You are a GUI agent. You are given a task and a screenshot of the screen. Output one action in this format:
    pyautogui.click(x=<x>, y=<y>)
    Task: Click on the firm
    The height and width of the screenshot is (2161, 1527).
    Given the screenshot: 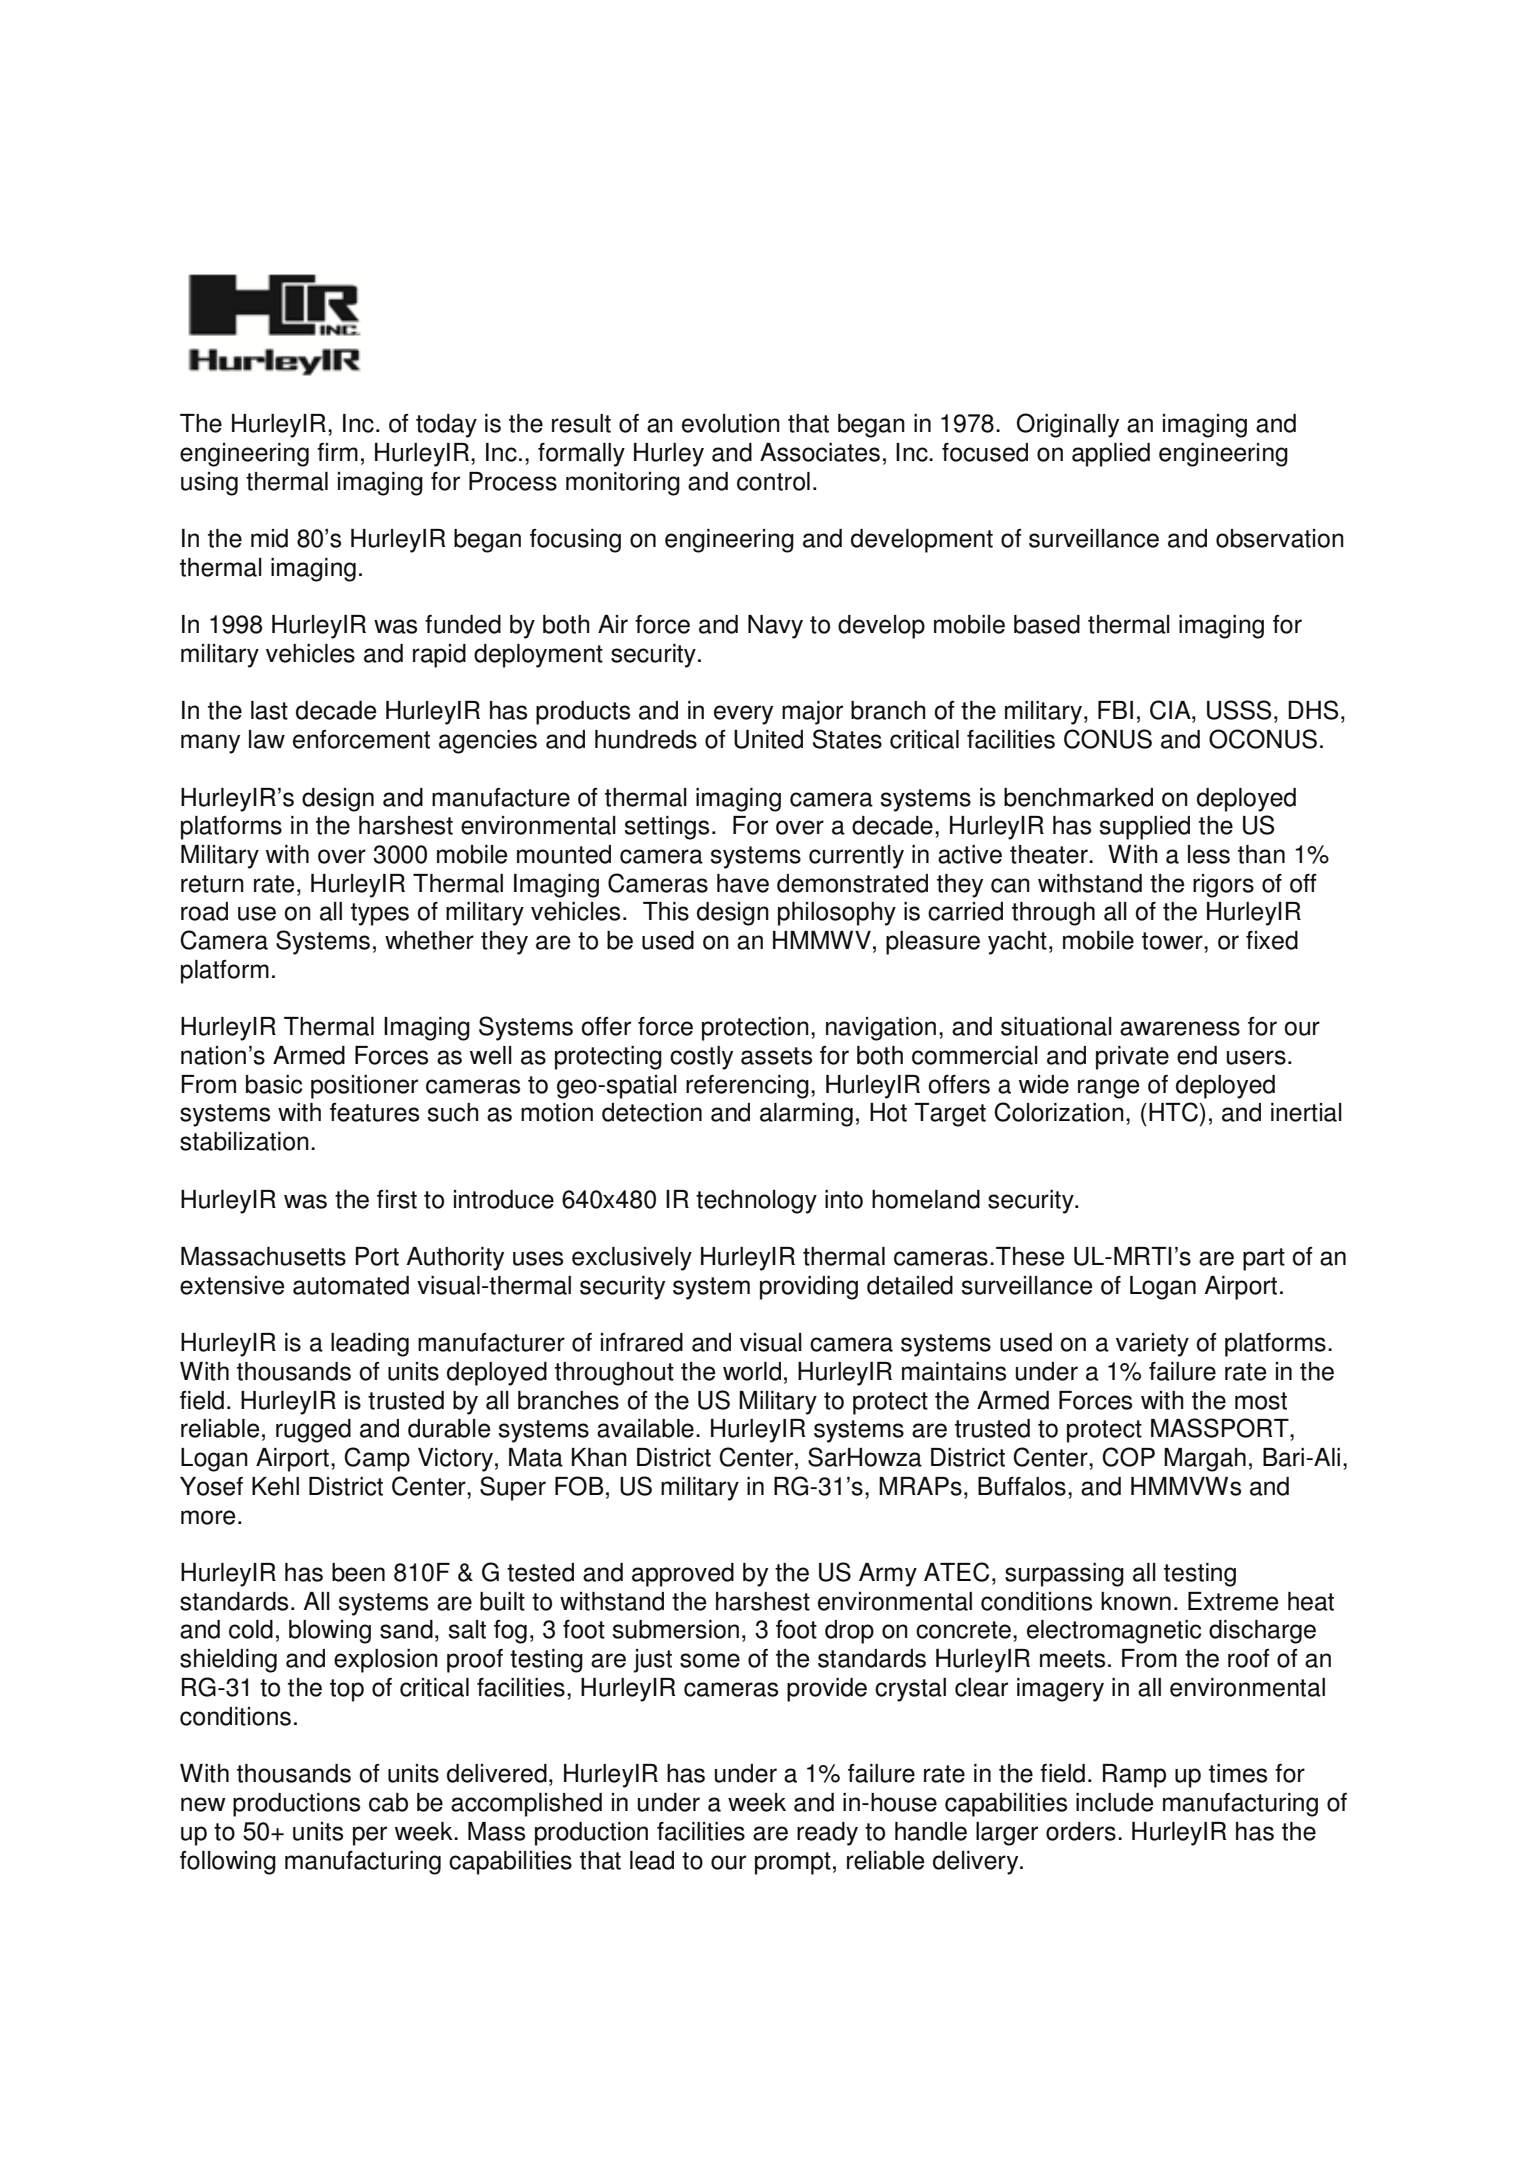 What is the action you would take?
    pyautogui.click(x=337, y=452)
